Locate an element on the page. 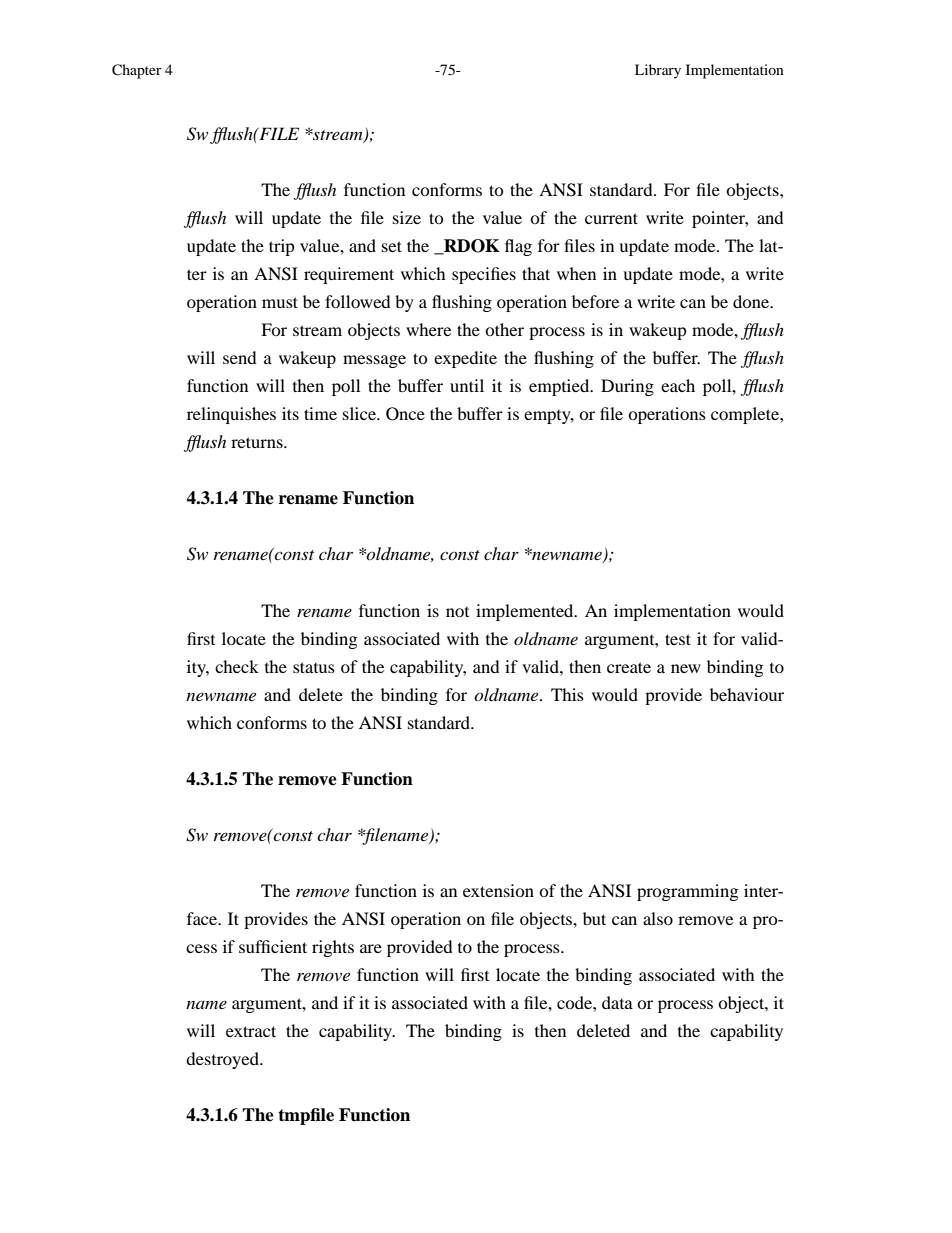  not is located at coordinates (457, 612).
